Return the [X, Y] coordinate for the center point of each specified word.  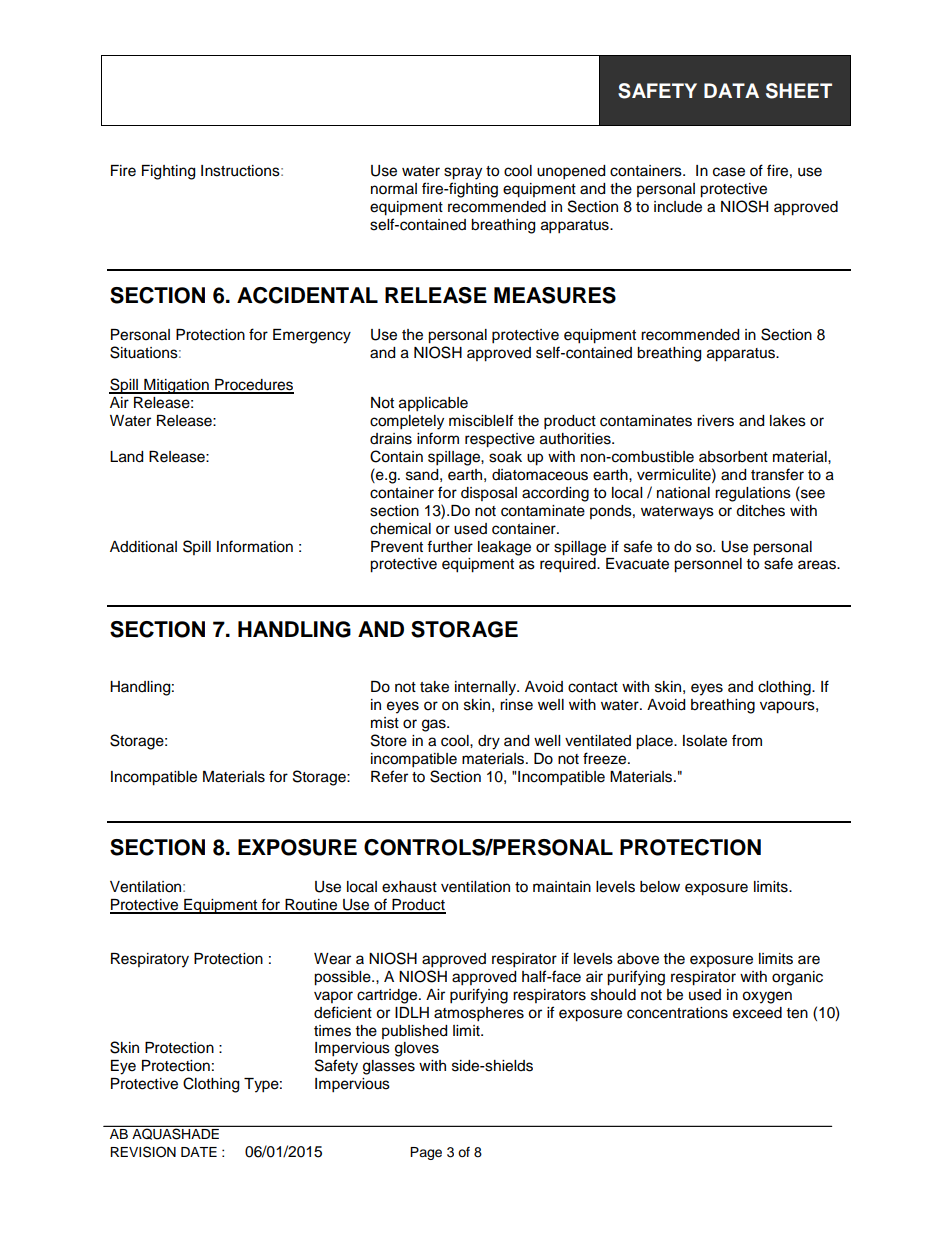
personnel [708, 565]
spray [463, 173]
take [434, 687]
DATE [199, 1152]
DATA [731, 90]
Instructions [241, 171]
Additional [143, 547]
